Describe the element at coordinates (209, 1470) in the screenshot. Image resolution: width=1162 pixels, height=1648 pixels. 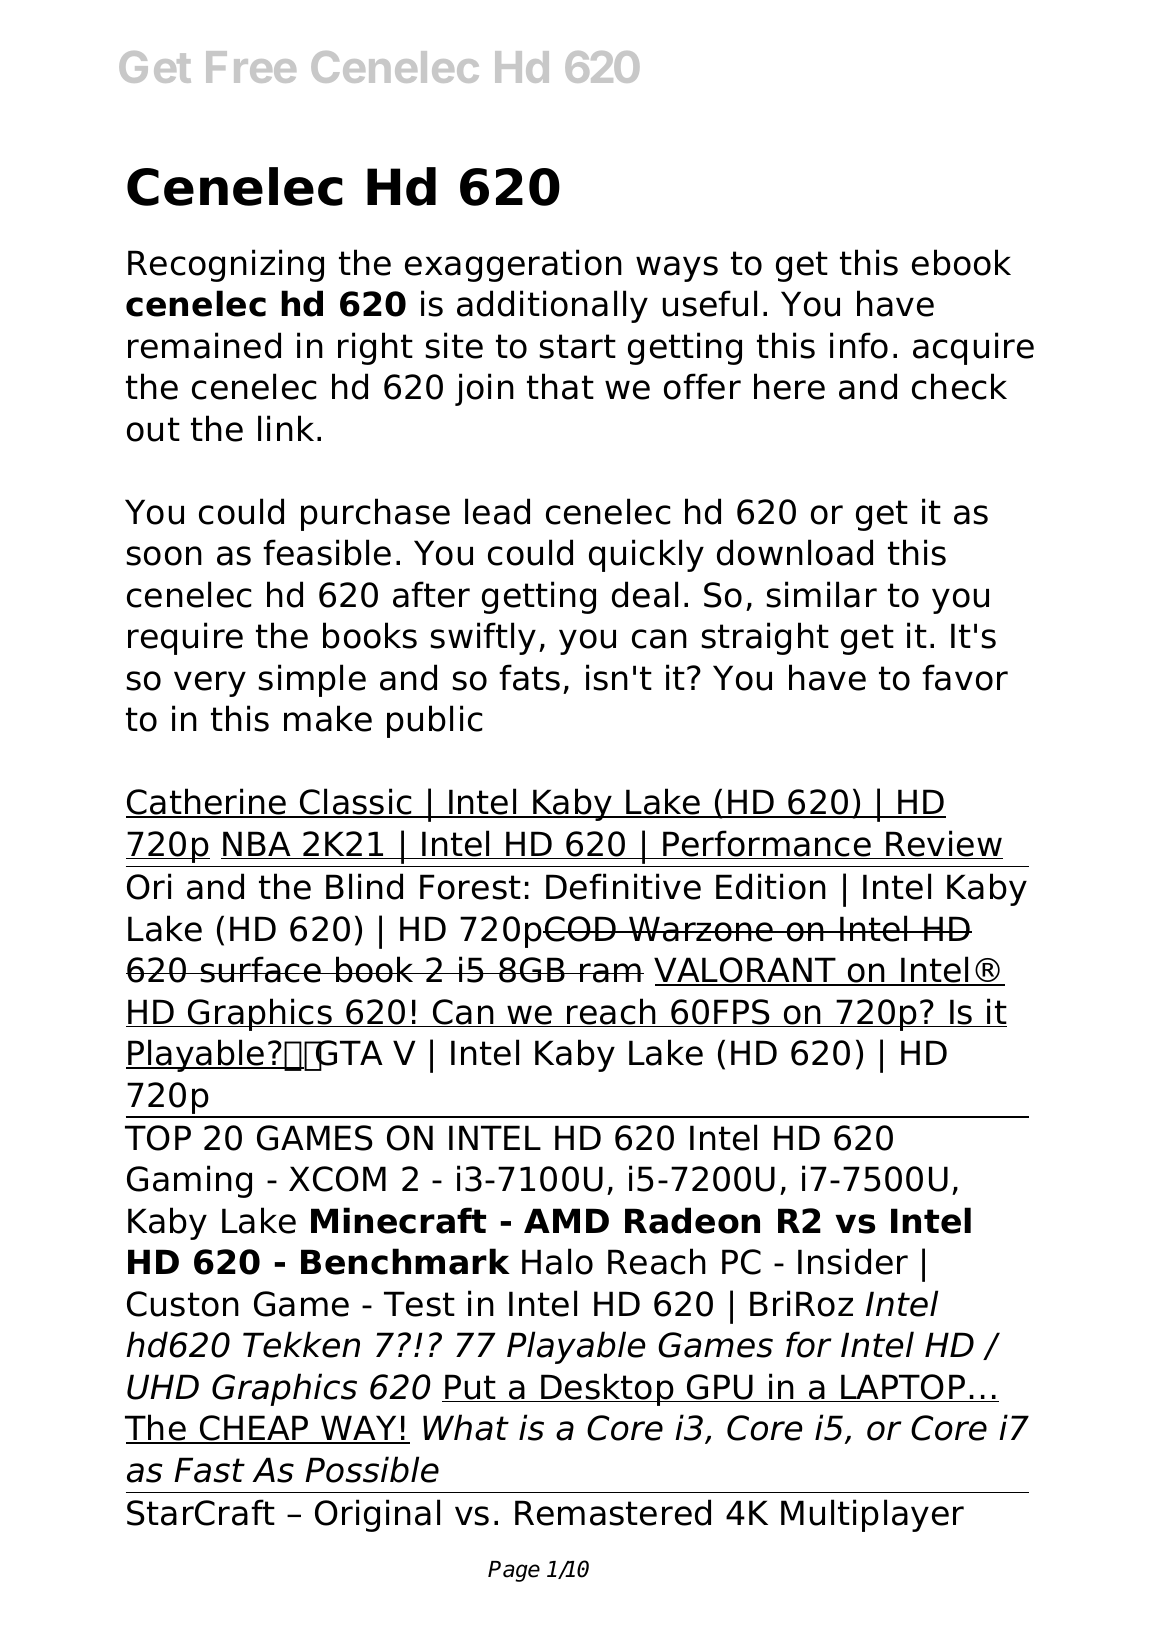
I see `Fast` at that location.
